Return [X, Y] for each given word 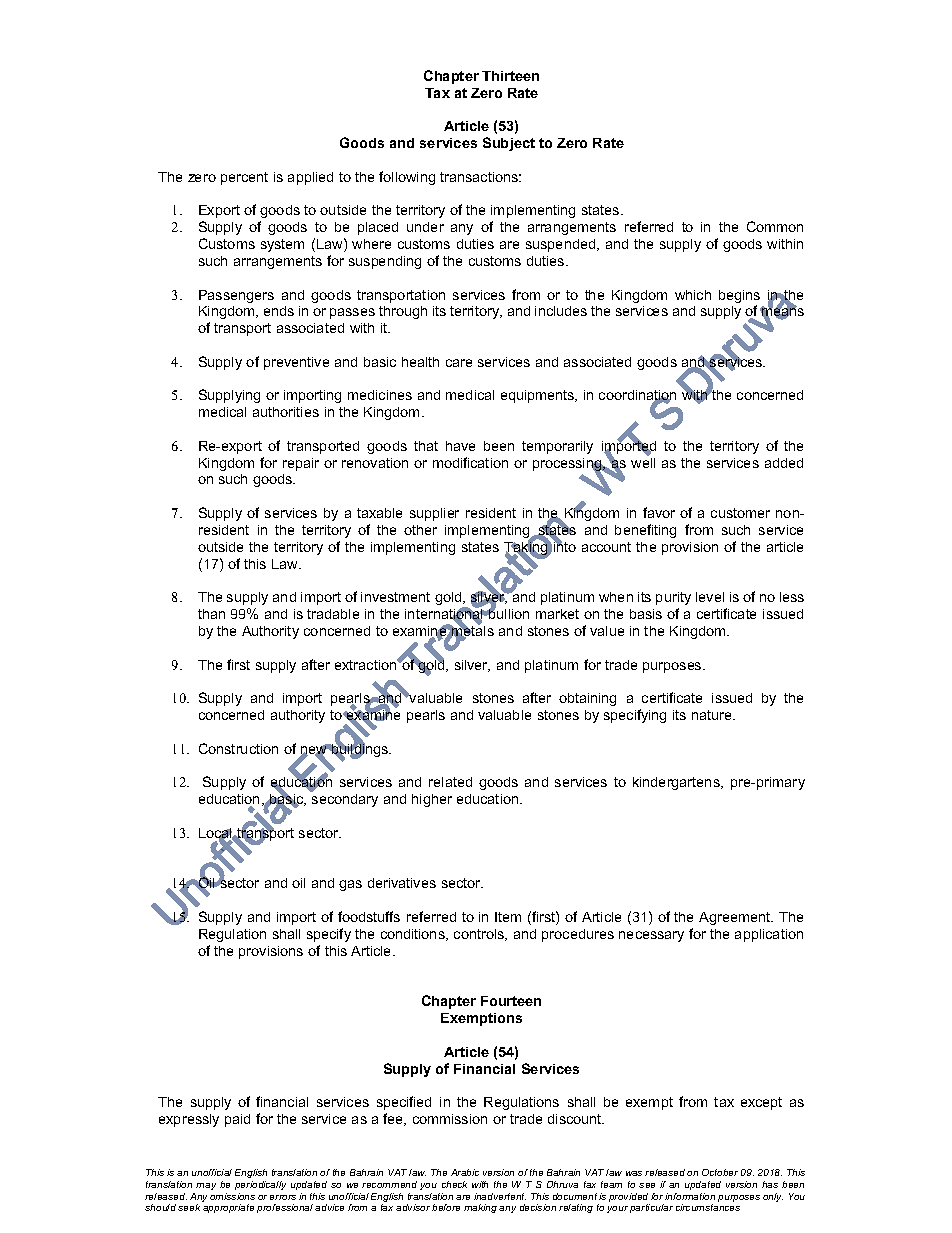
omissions [232, 1196]
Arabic [465, 1172]
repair [301, 464]
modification [470, 462]
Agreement [736, 918]
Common [775, 226]
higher [432, 800]
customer [740, 513]
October [720, 1172]
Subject [509, 144]
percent [244, 178]
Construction [238, 748]
